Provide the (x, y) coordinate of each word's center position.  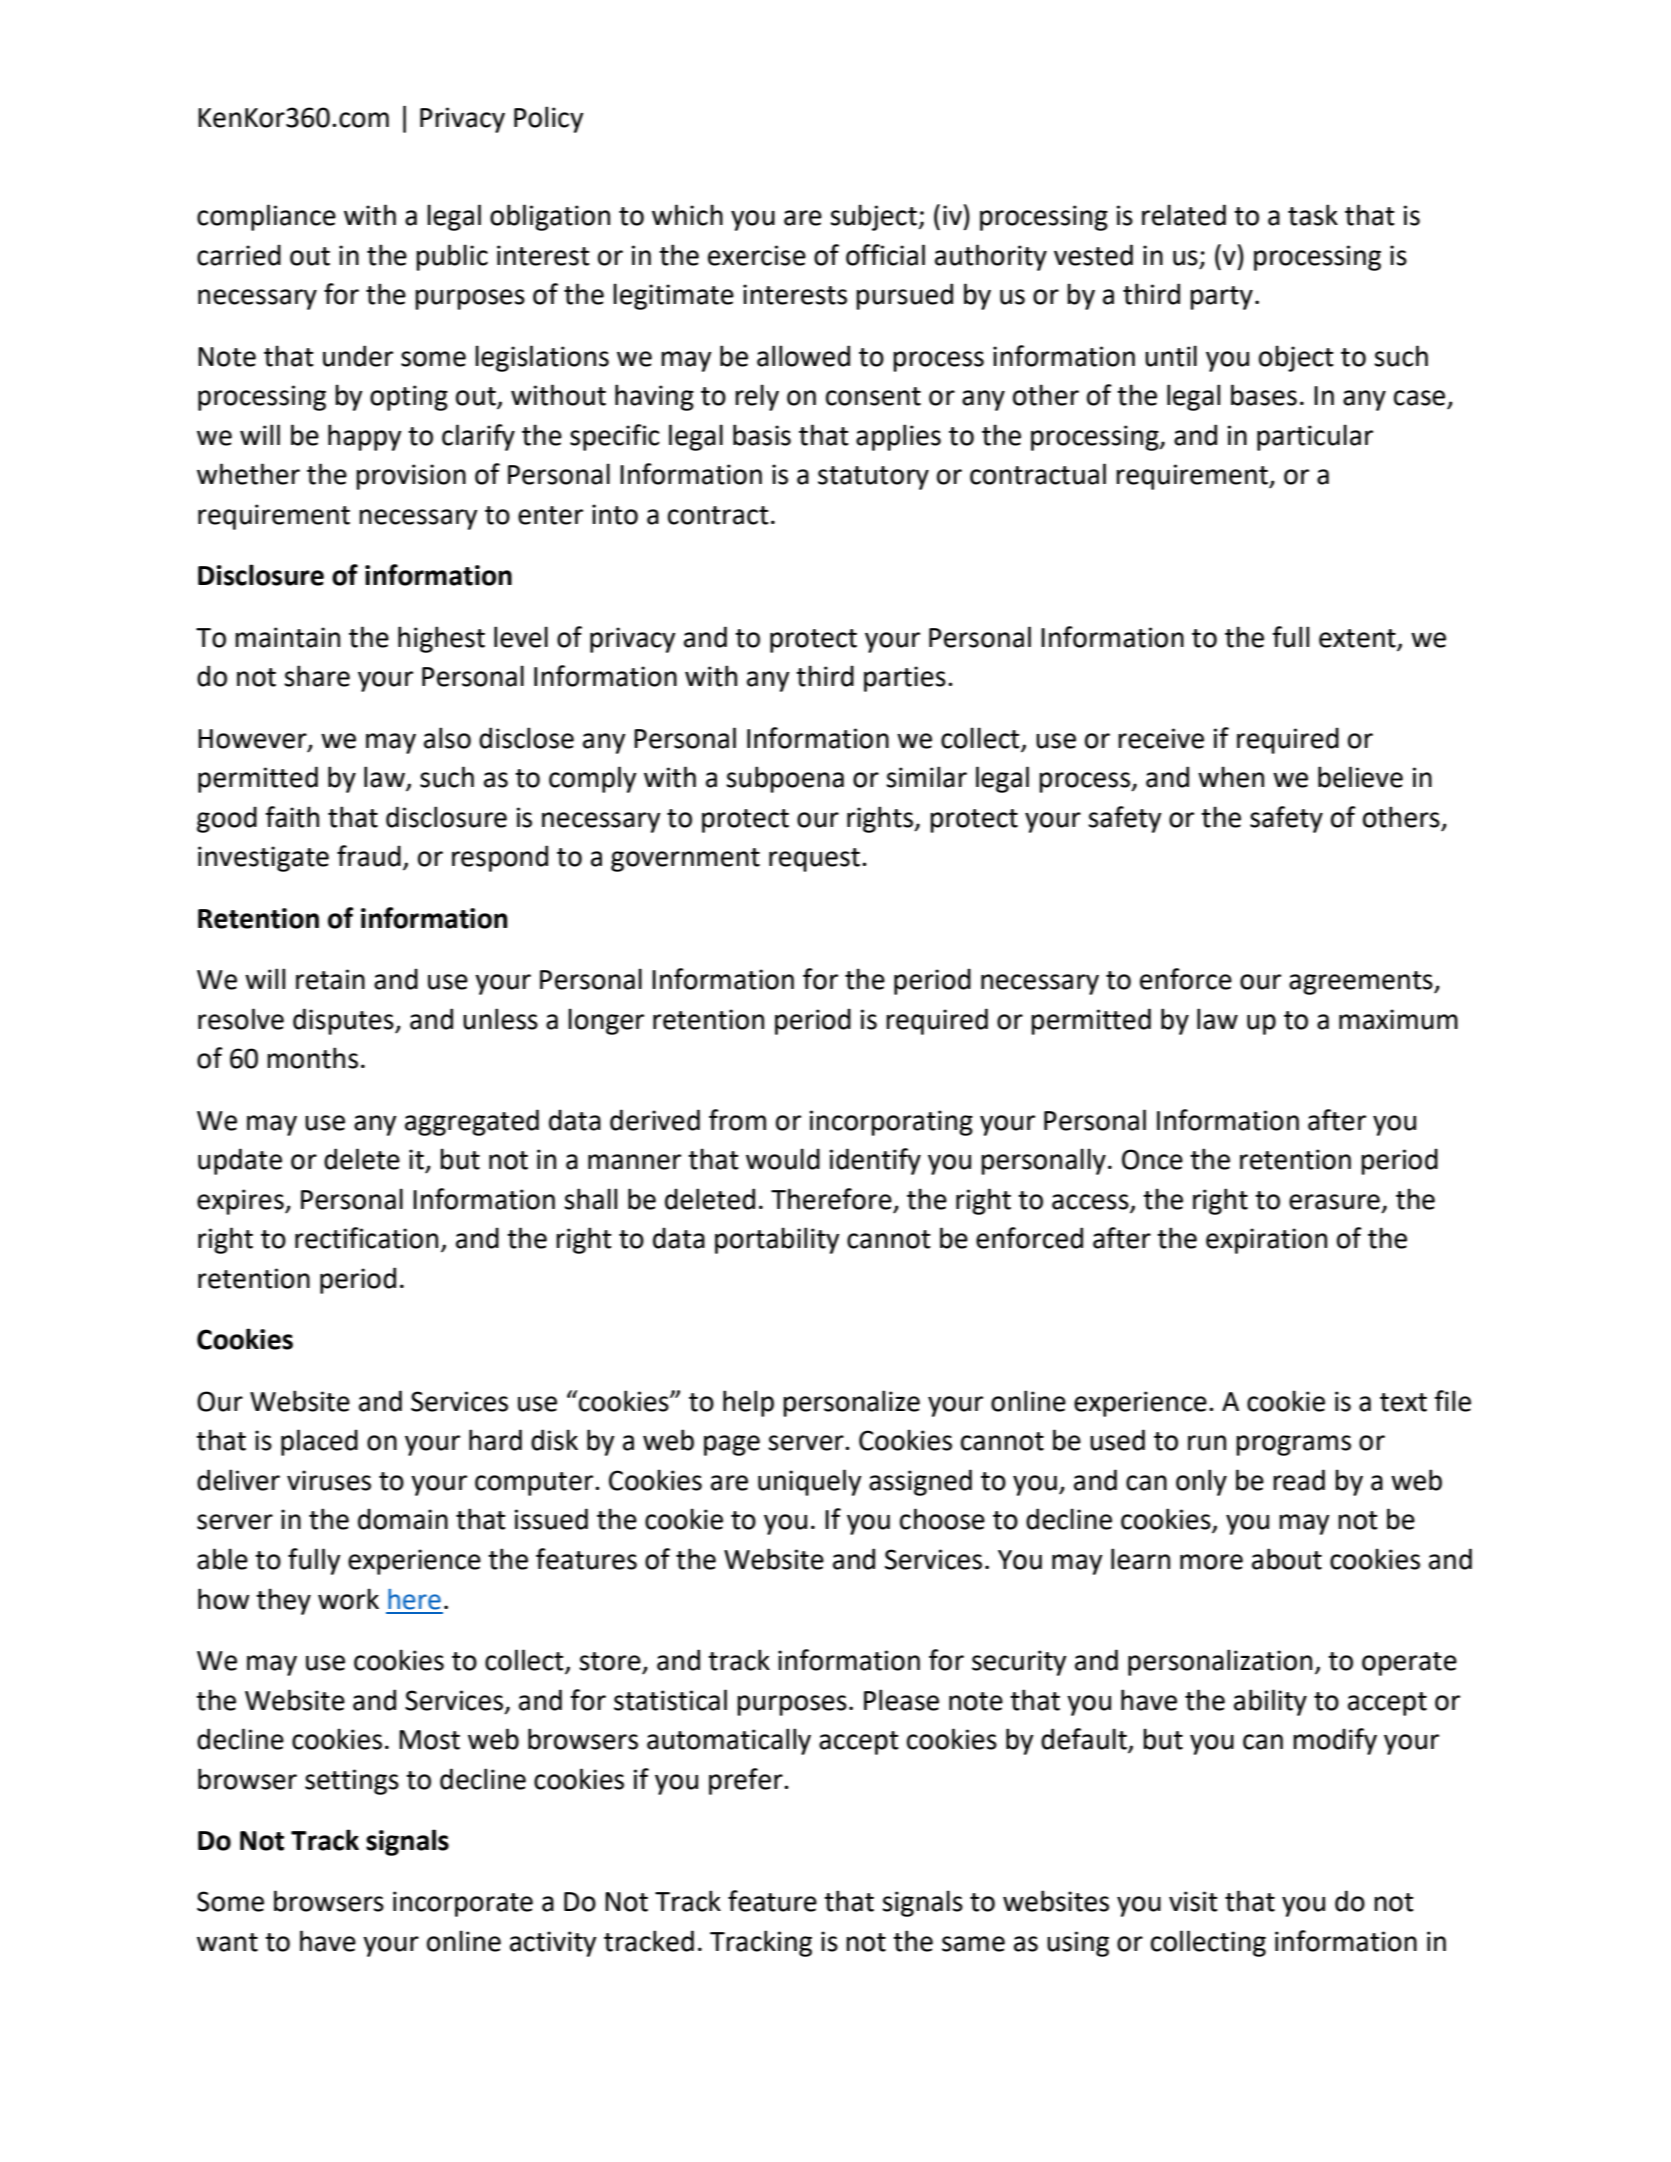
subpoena (785, 779)
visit (1193, 1901)
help (748, 1403)
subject (874, 217)
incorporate (463, 1904)
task (1313, 215)
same (973, 1944)
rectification (366, 1238)
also (447, 738)
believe (1360, 777)
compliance (266, 217)
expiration (1266, 1241)
